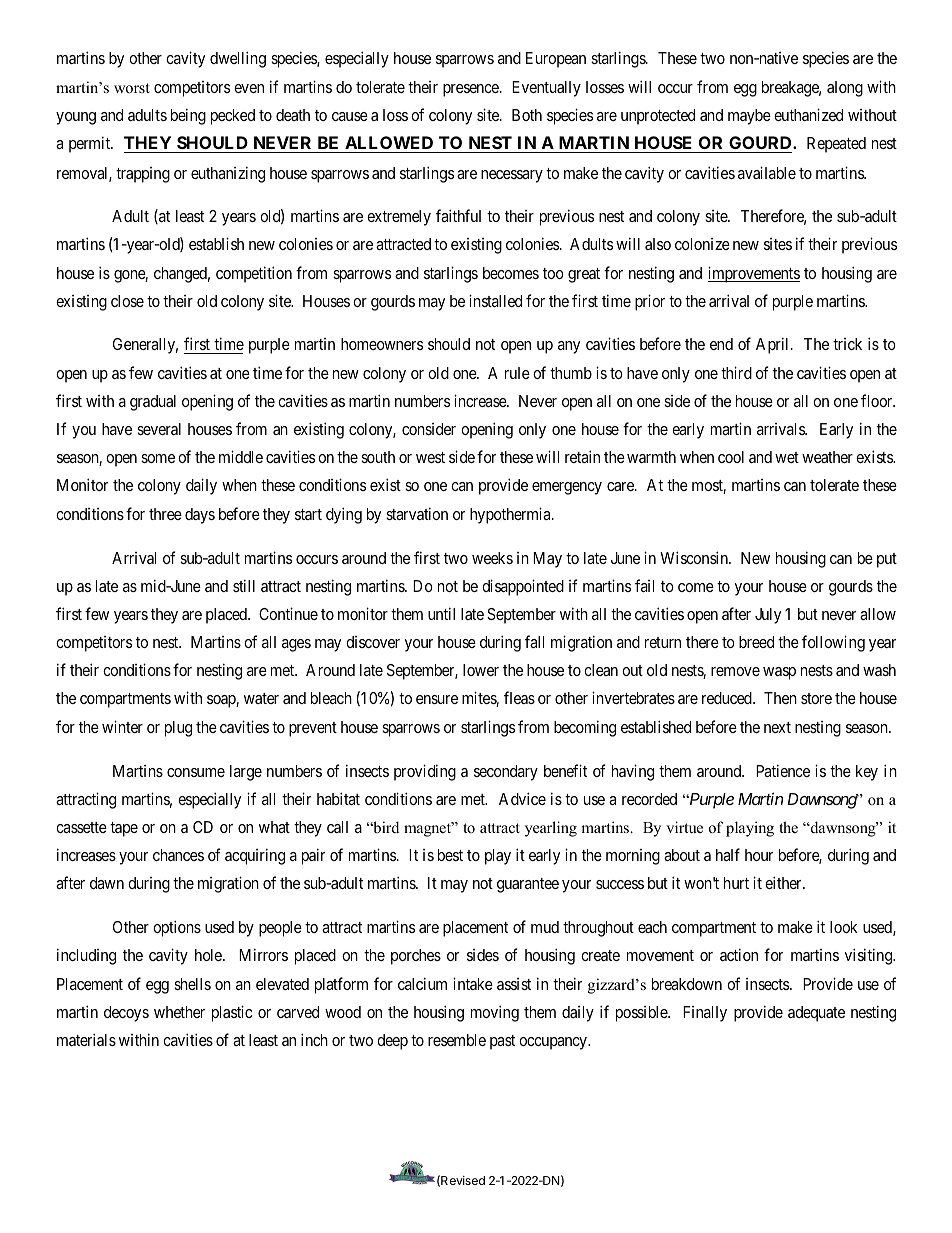 Image resolution: width=952 pixels, height=1233 pixels. What do you see at coordinates (495, 1013) in the image?
I see `moving` at bounding box center [495, 1013].
